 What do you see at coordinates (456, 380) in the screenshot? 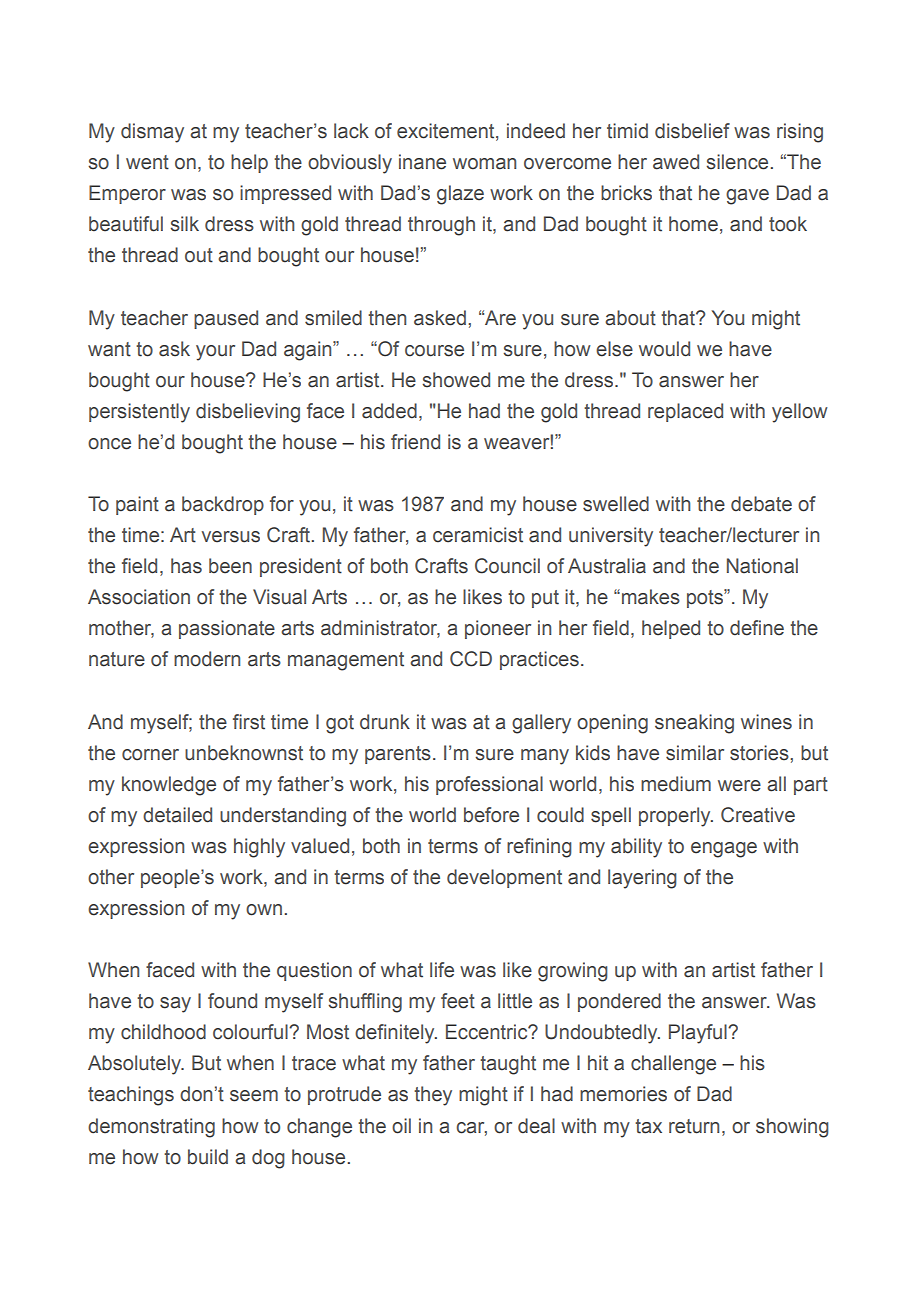
I see `showed` at bounding box center [456, 380].
